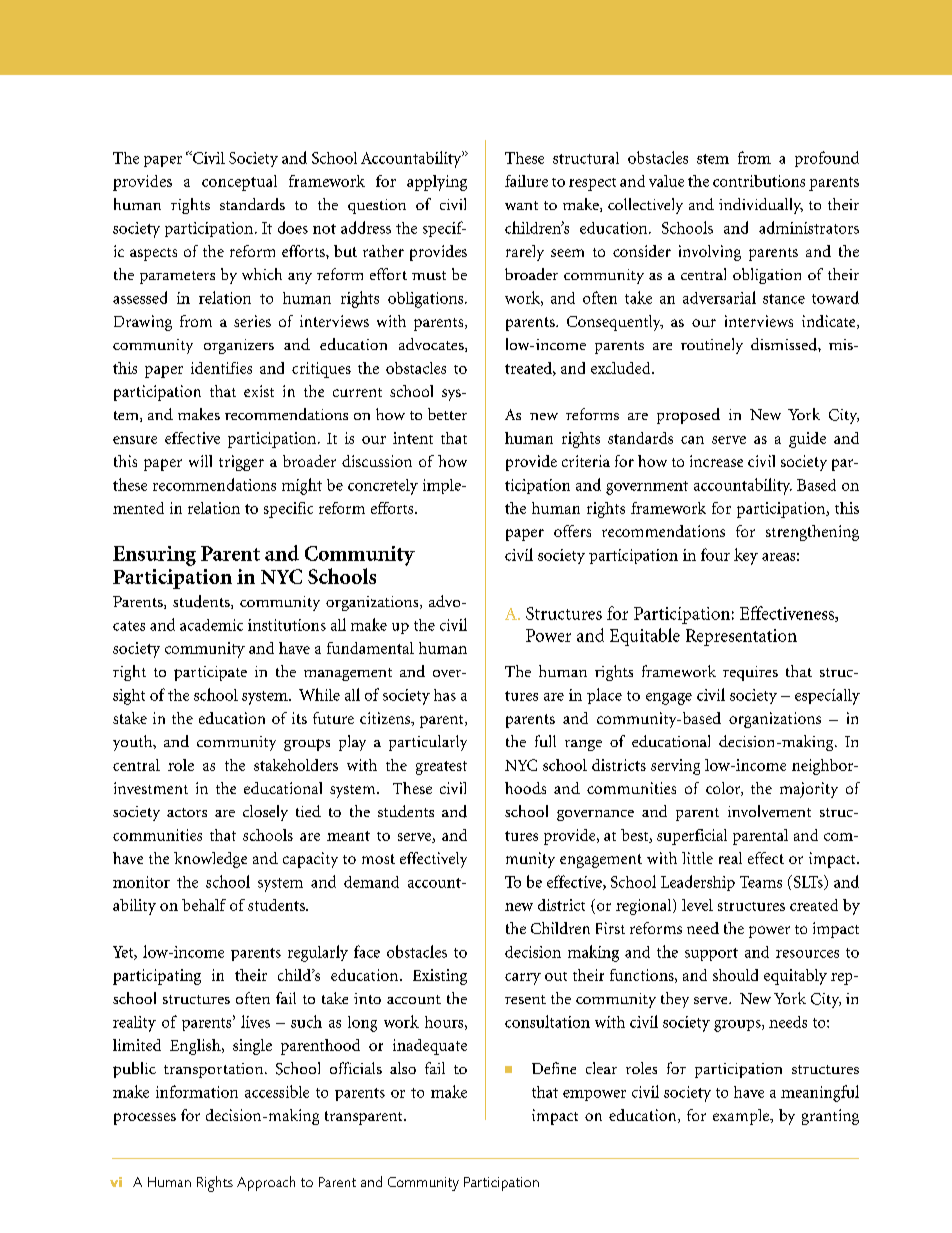  Describe the element at coordinates (521, 205) in the screenshot. I see `want` at that location.
